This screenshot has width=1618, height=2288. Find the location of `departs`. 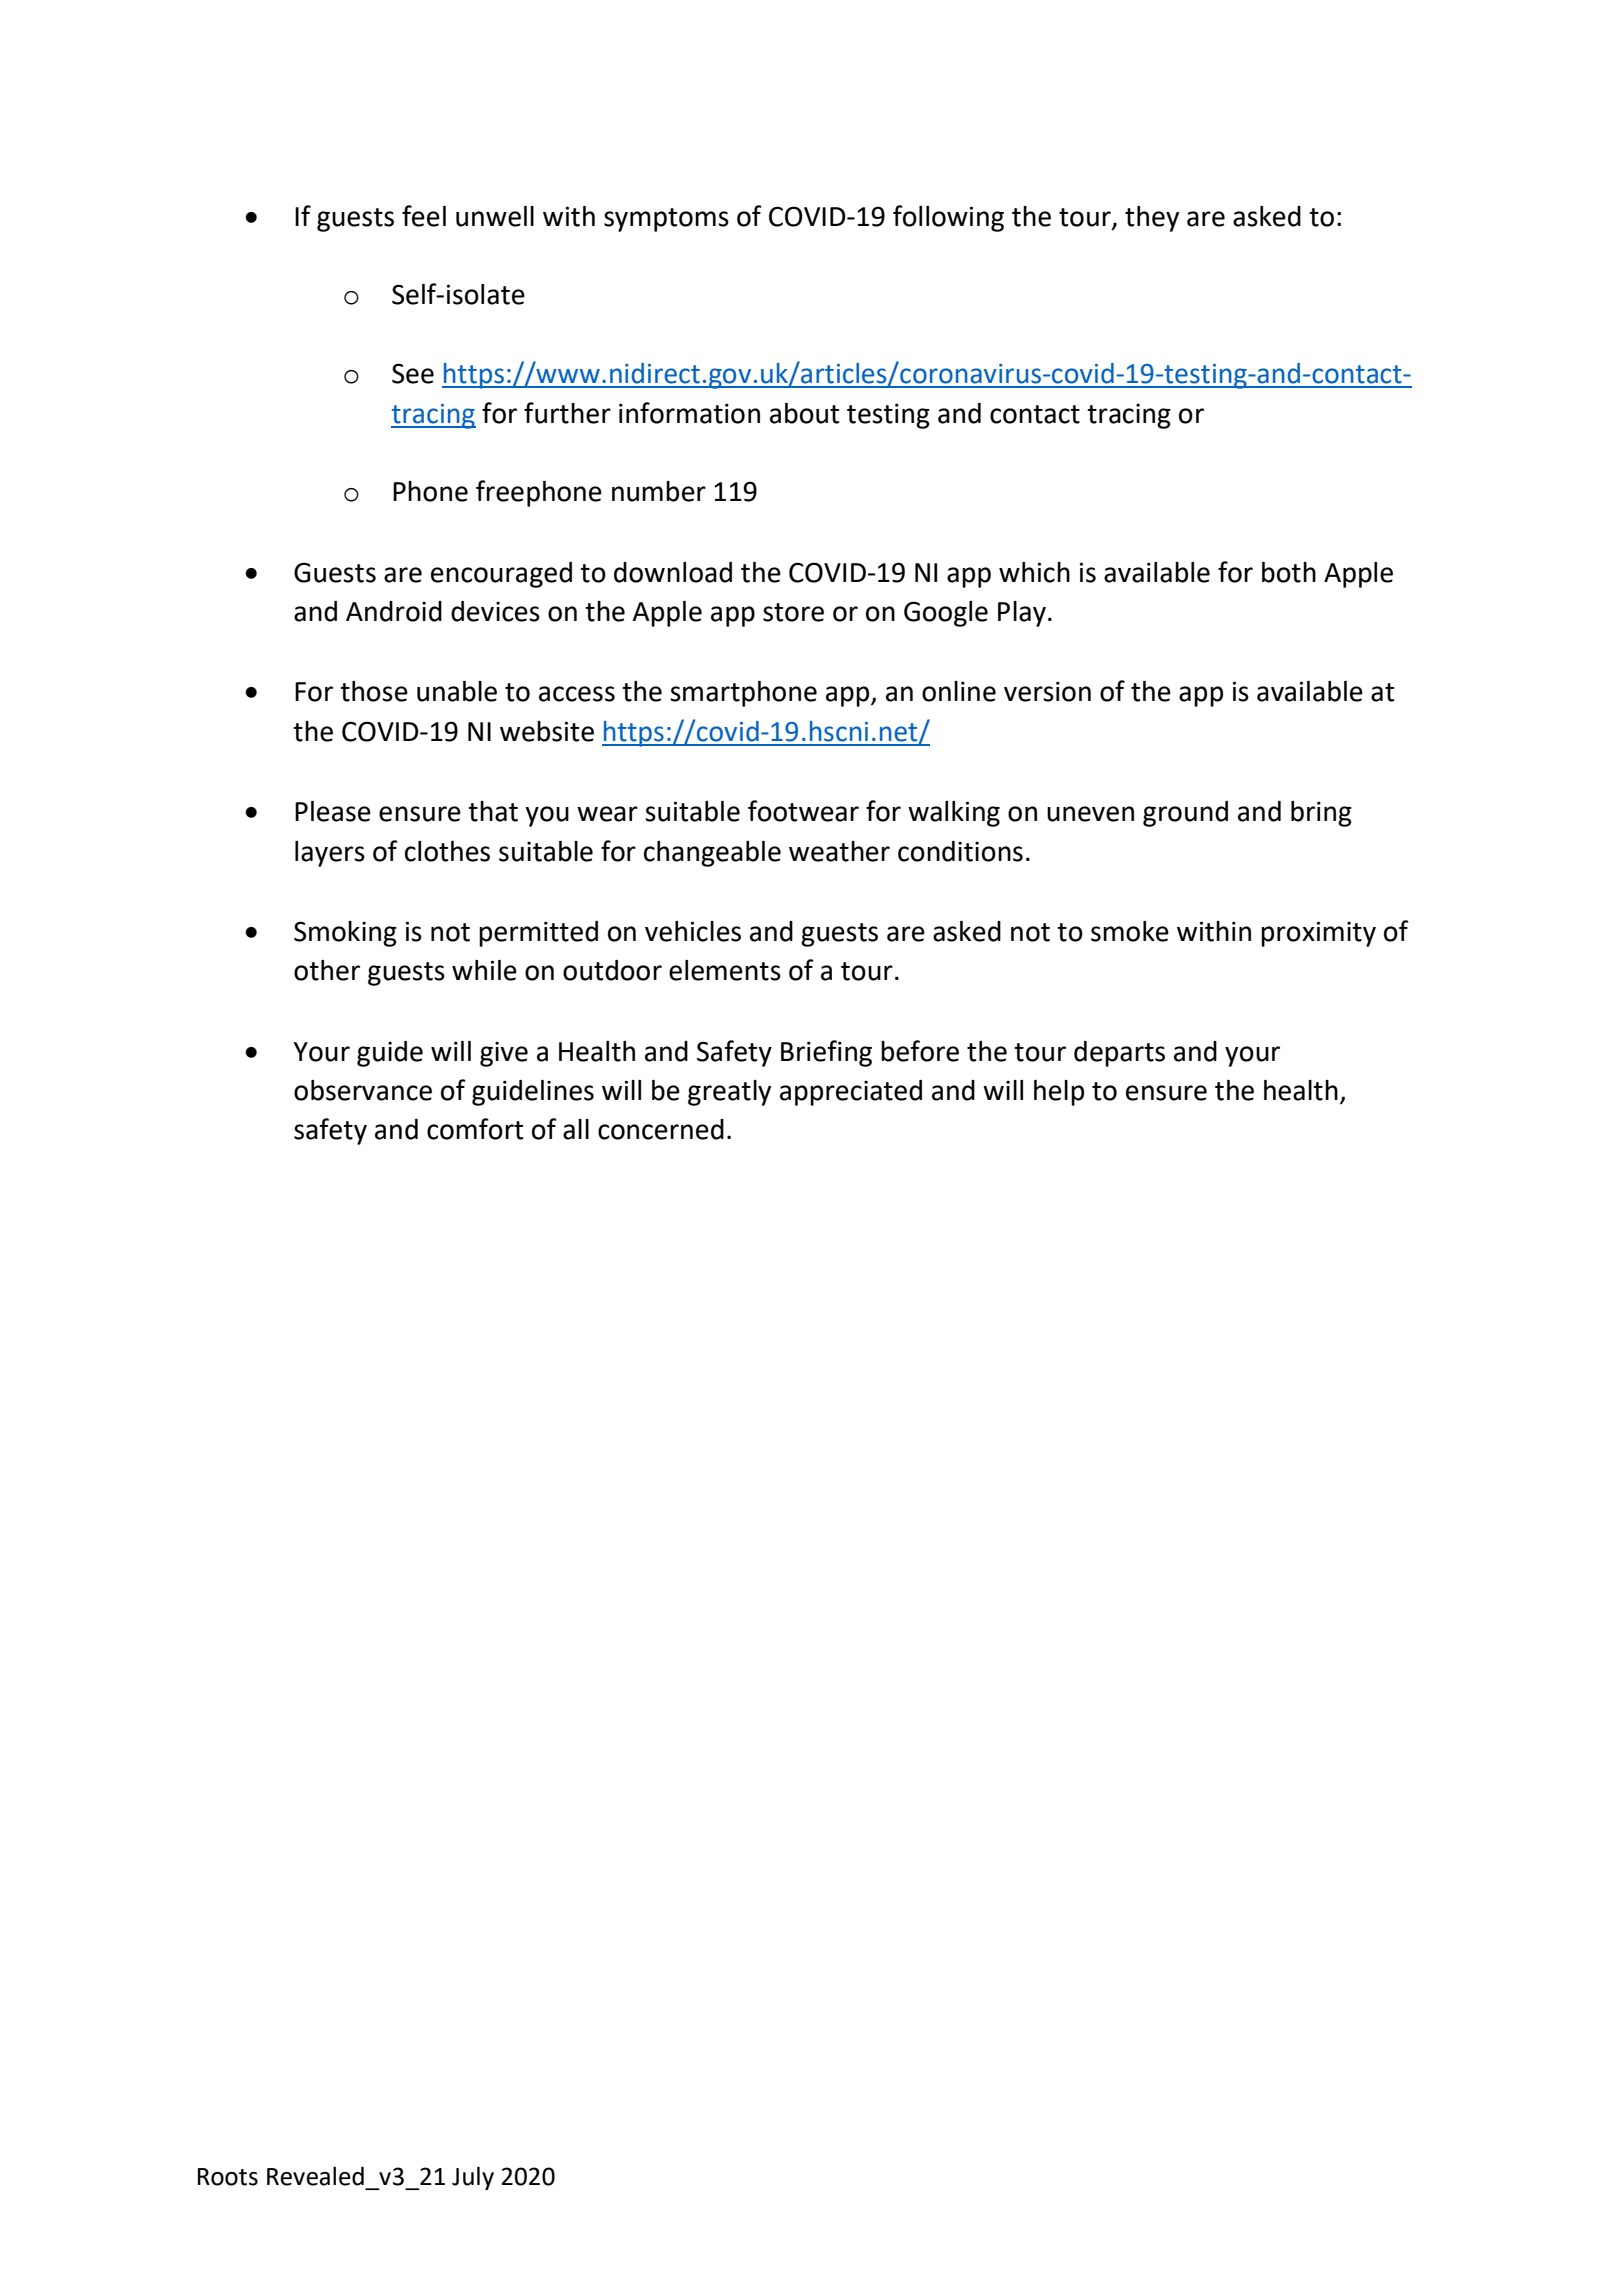

departs is located at coordinates (1119, 1054).
